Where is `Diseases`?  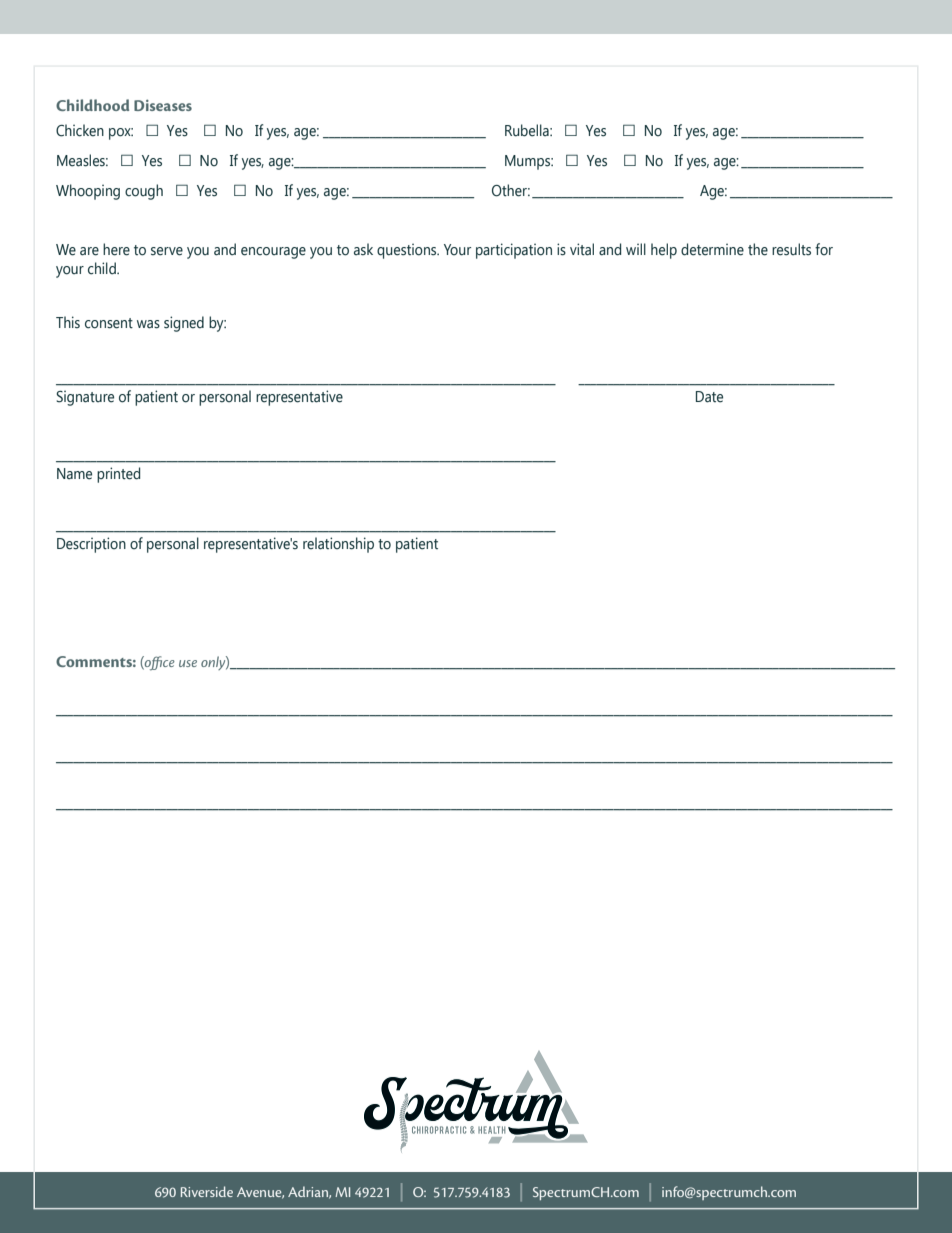 Diseases is located at coordinates (163, 105).
